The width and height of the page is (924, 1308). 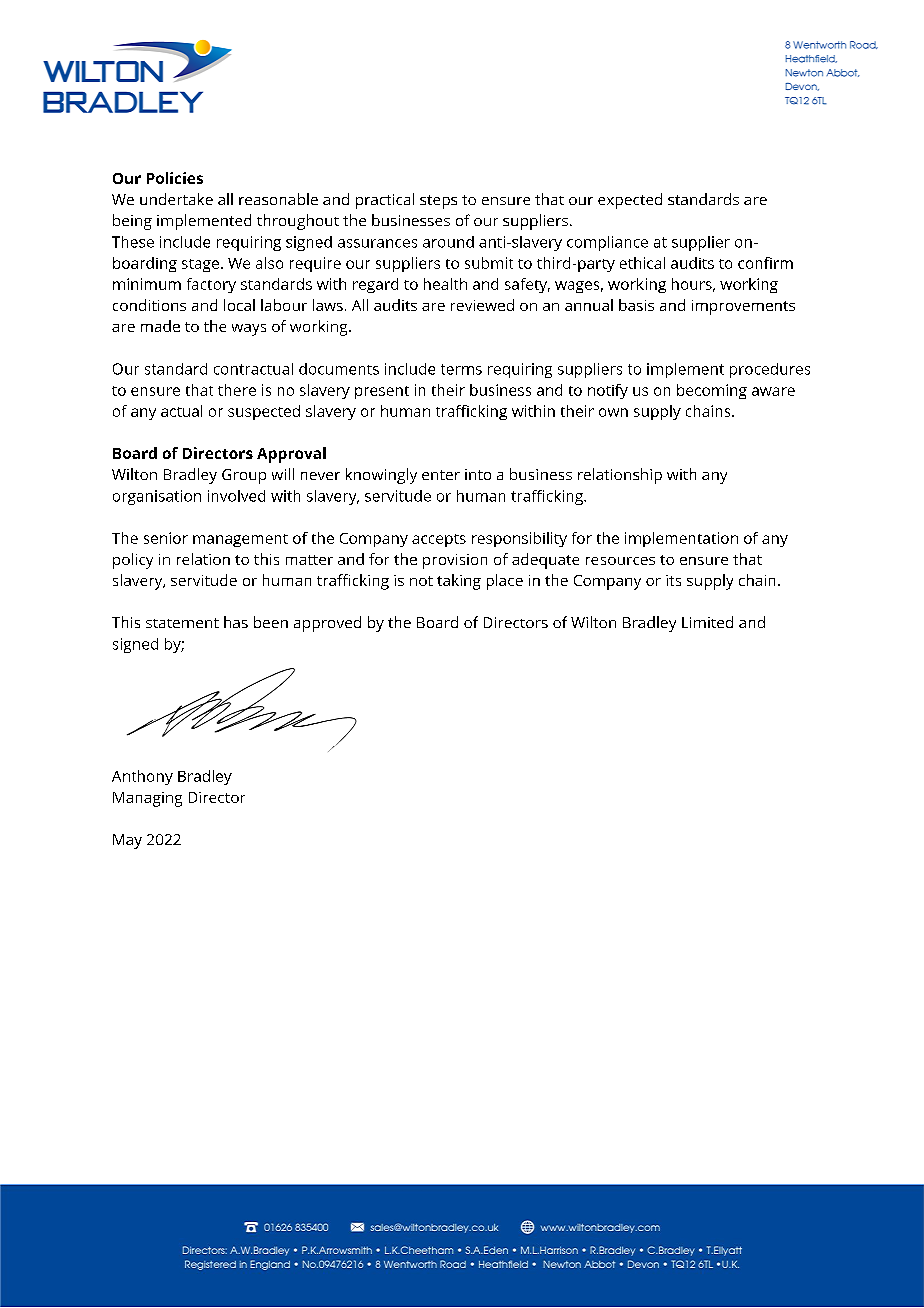 What do you see at coordinates (707, 622) in the page?
I see `Limited` at bounding box center [707, 622].
